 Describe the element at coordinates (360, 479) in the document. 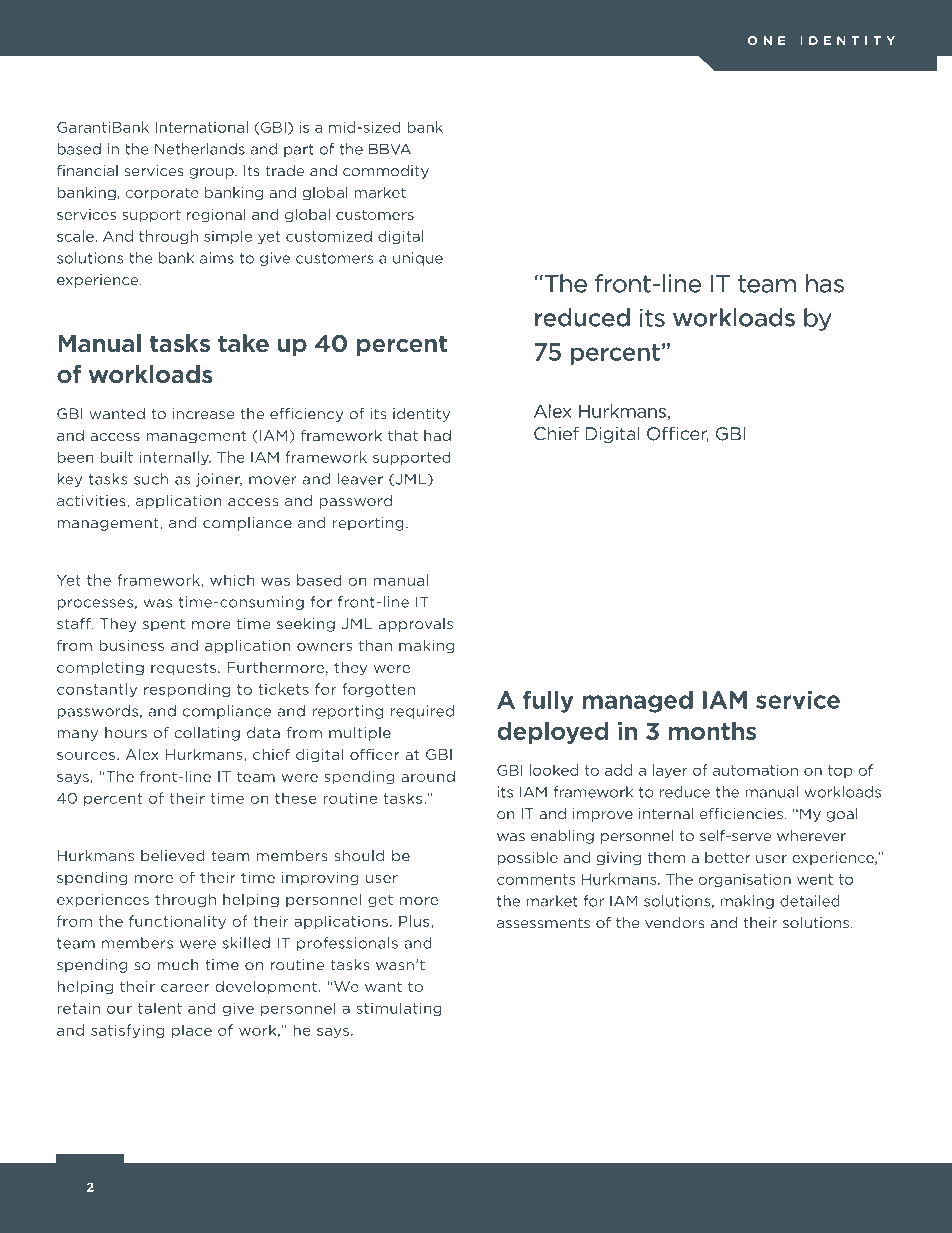

I see `leaver` at that location.
